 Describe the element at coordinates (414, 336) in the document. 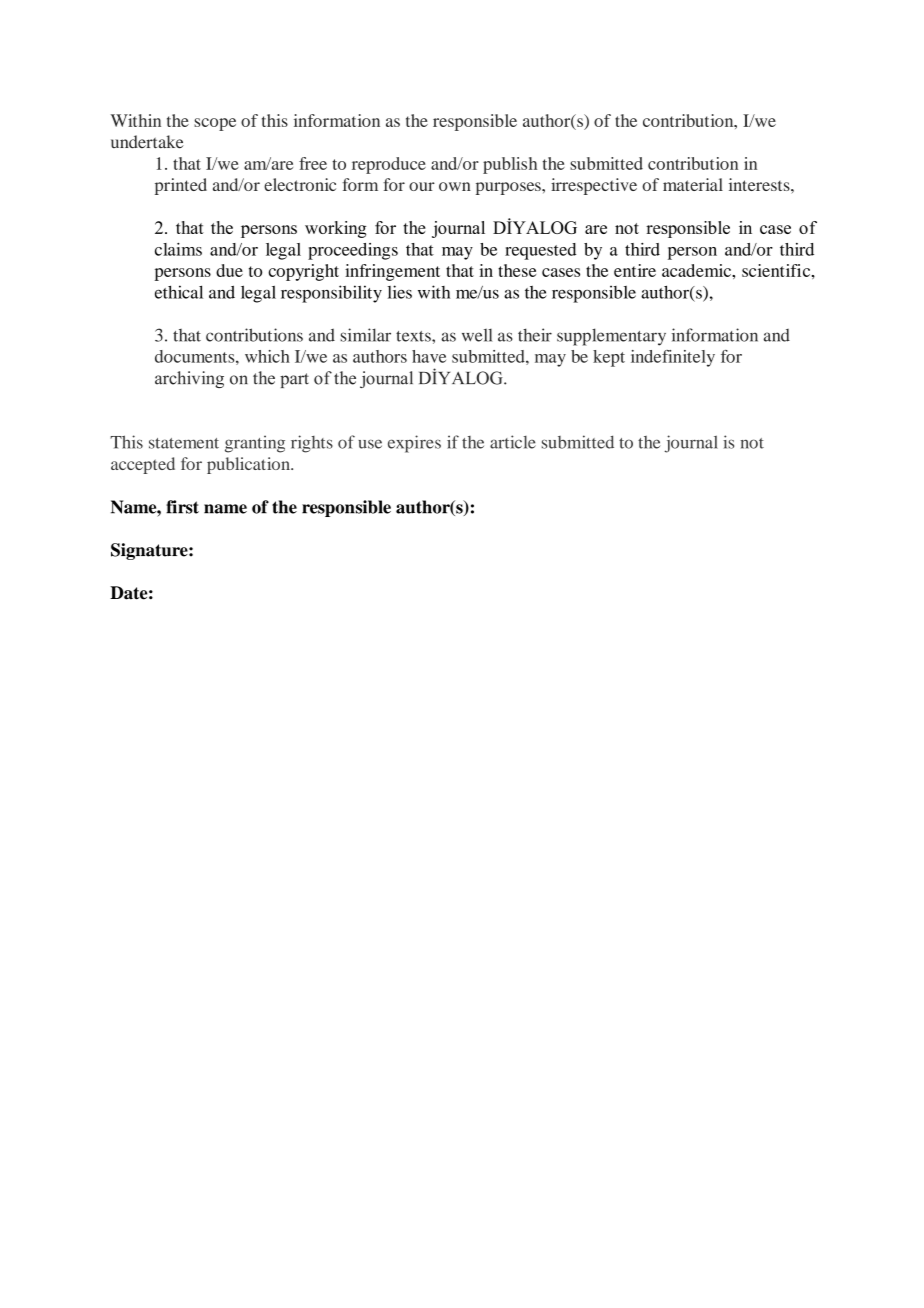

I see `texts` at that location.
